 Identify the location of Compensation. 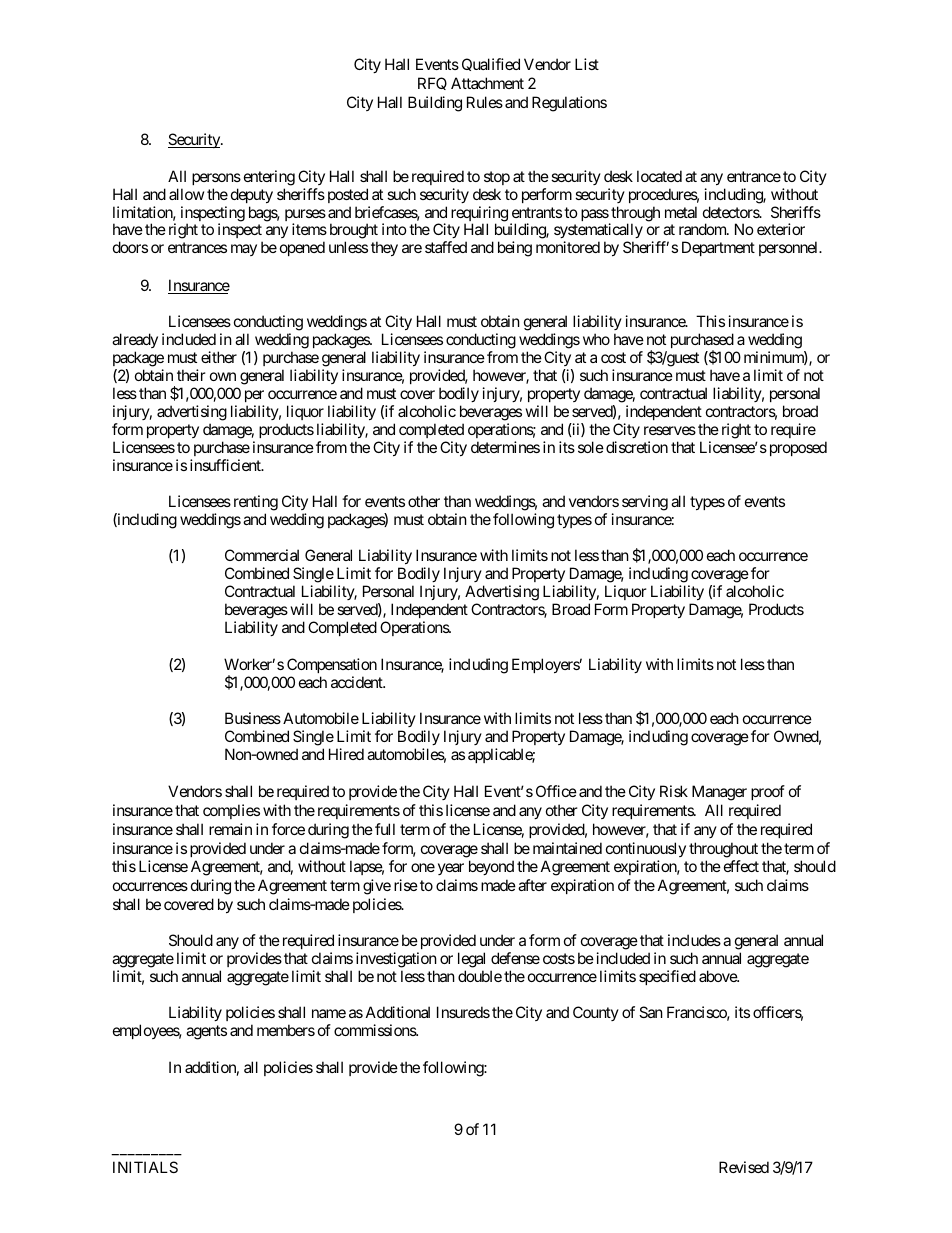
(332, 665).
